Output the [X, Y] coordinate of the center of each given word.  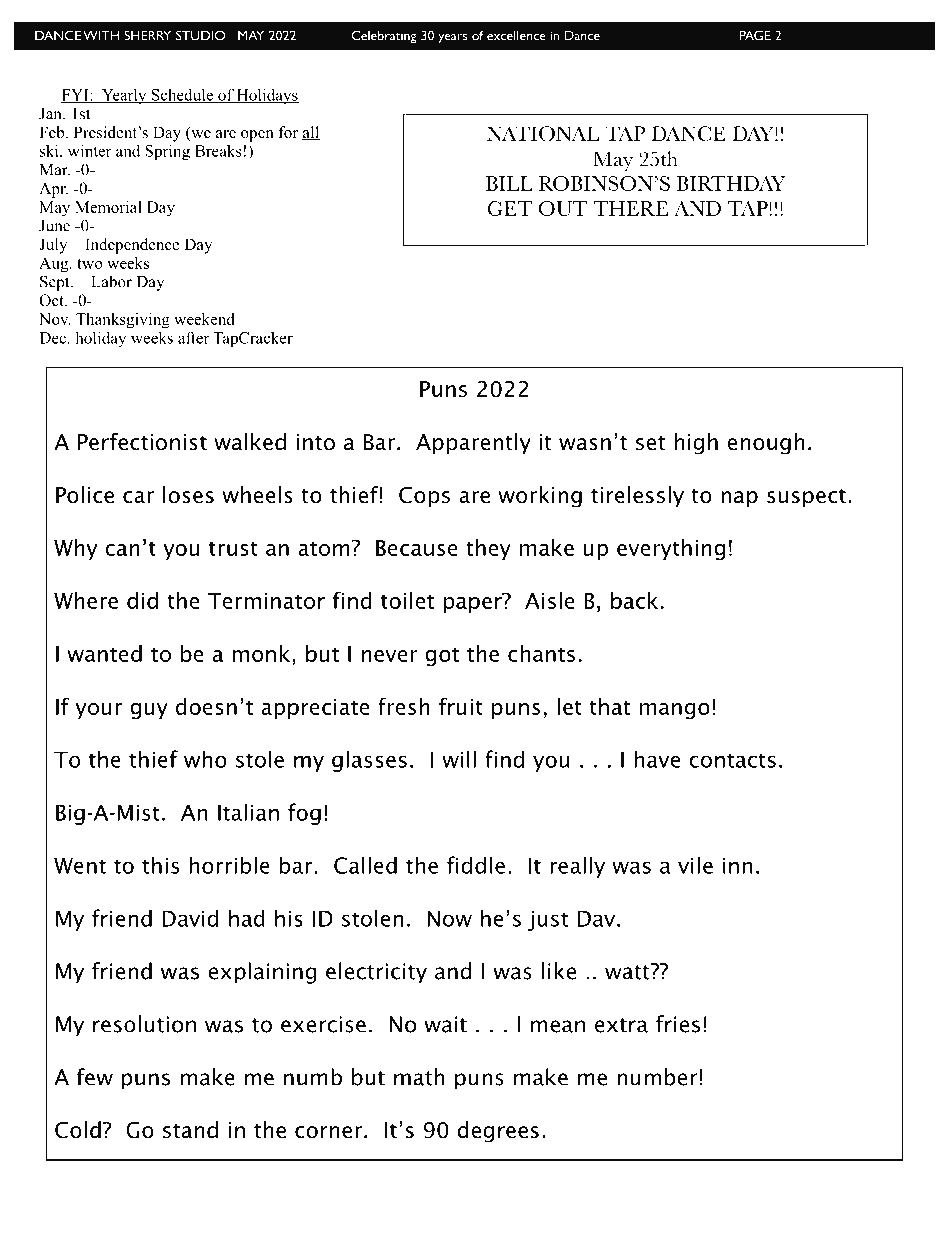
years [452, 39]
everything [671, 549]
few [95, 1077]
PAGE [755, 35]
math [419, 1077]
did [142, 600]
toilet [407, 600]
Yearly [124, 96]
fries [678, 1024]
